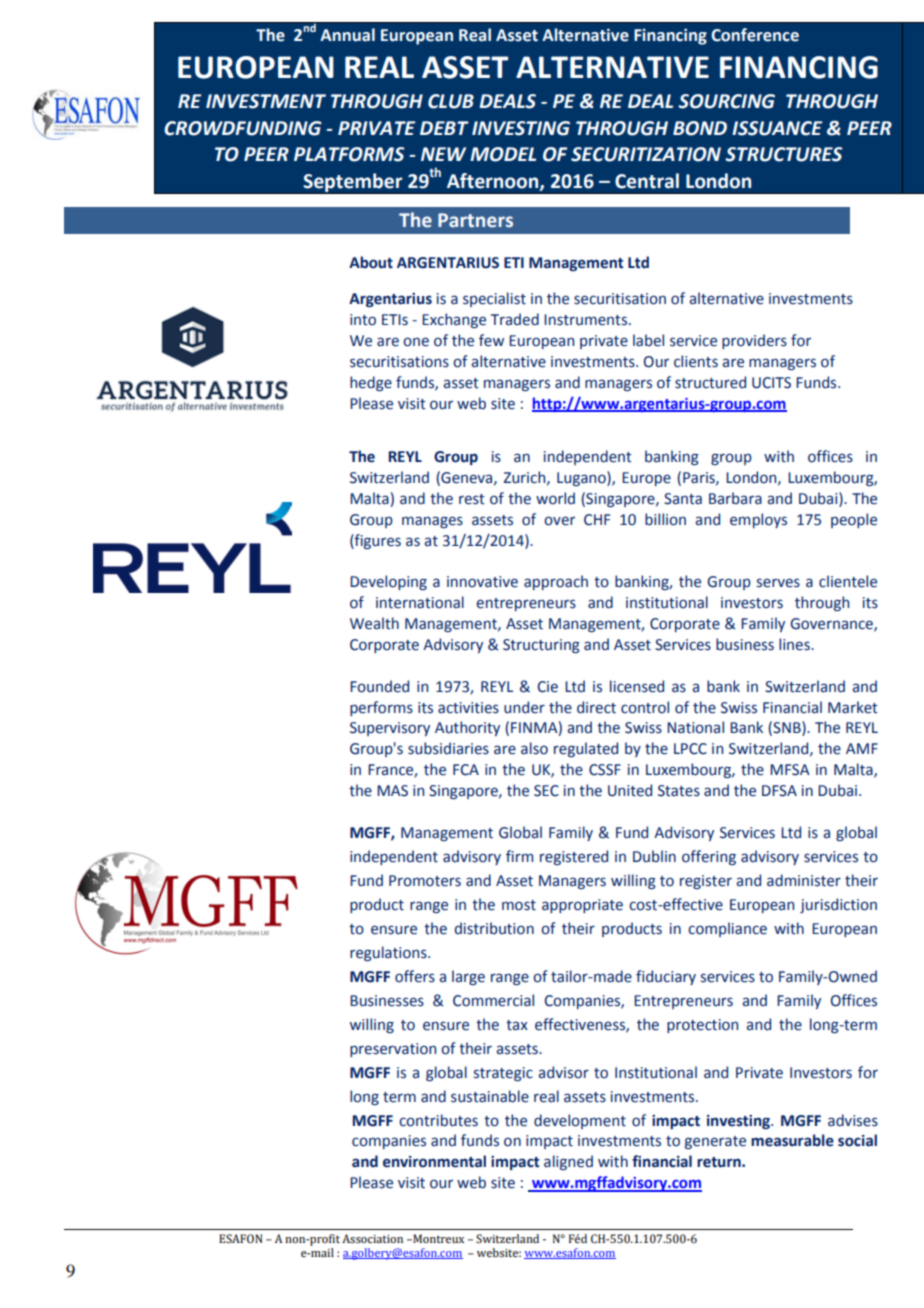  Describe the element at coordinates (438, 1120) in the screenshot. I see `contributes` at that location.
